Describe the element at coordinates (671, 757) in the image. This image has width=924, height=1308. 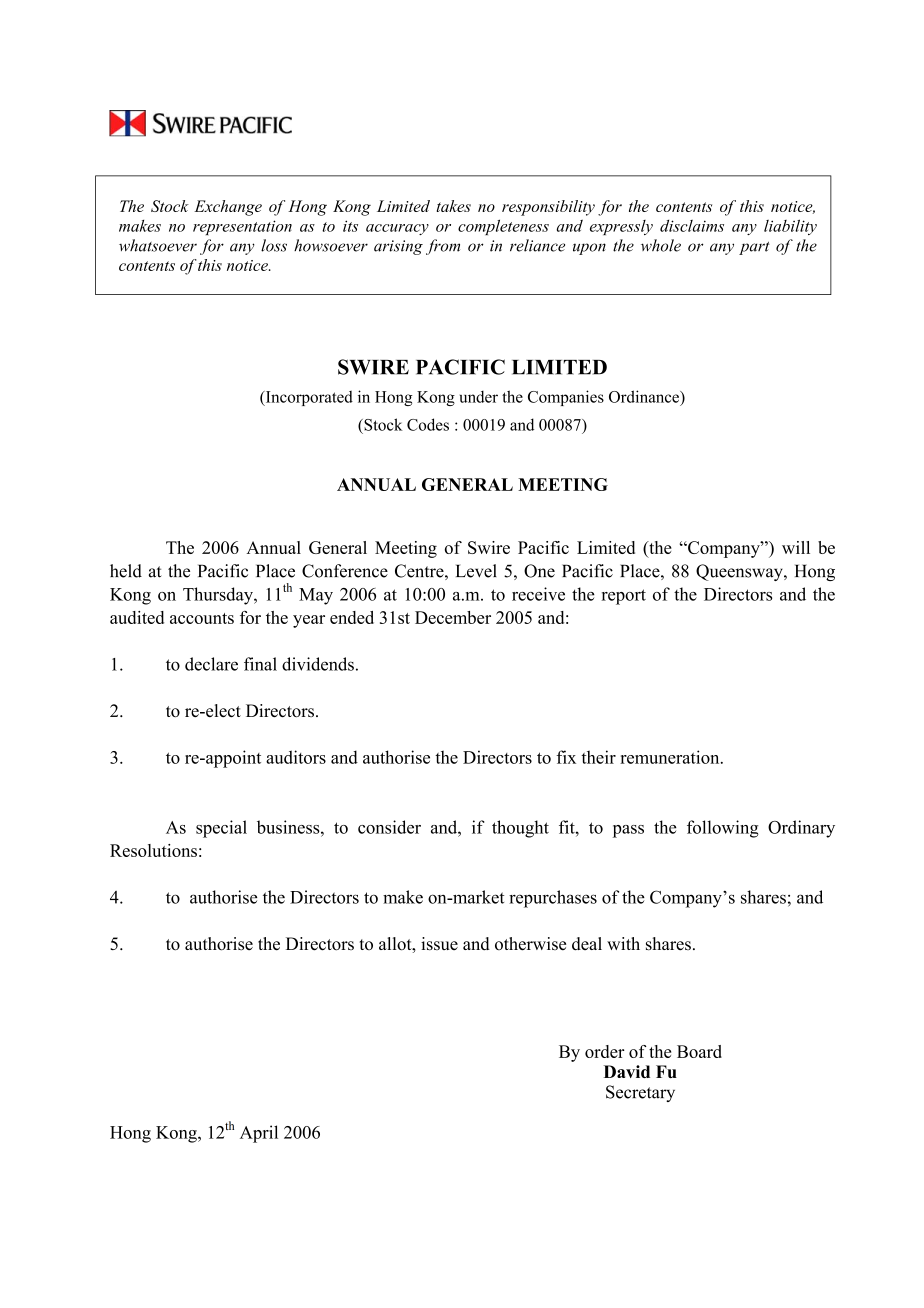
I see `remuneration` at that location.
